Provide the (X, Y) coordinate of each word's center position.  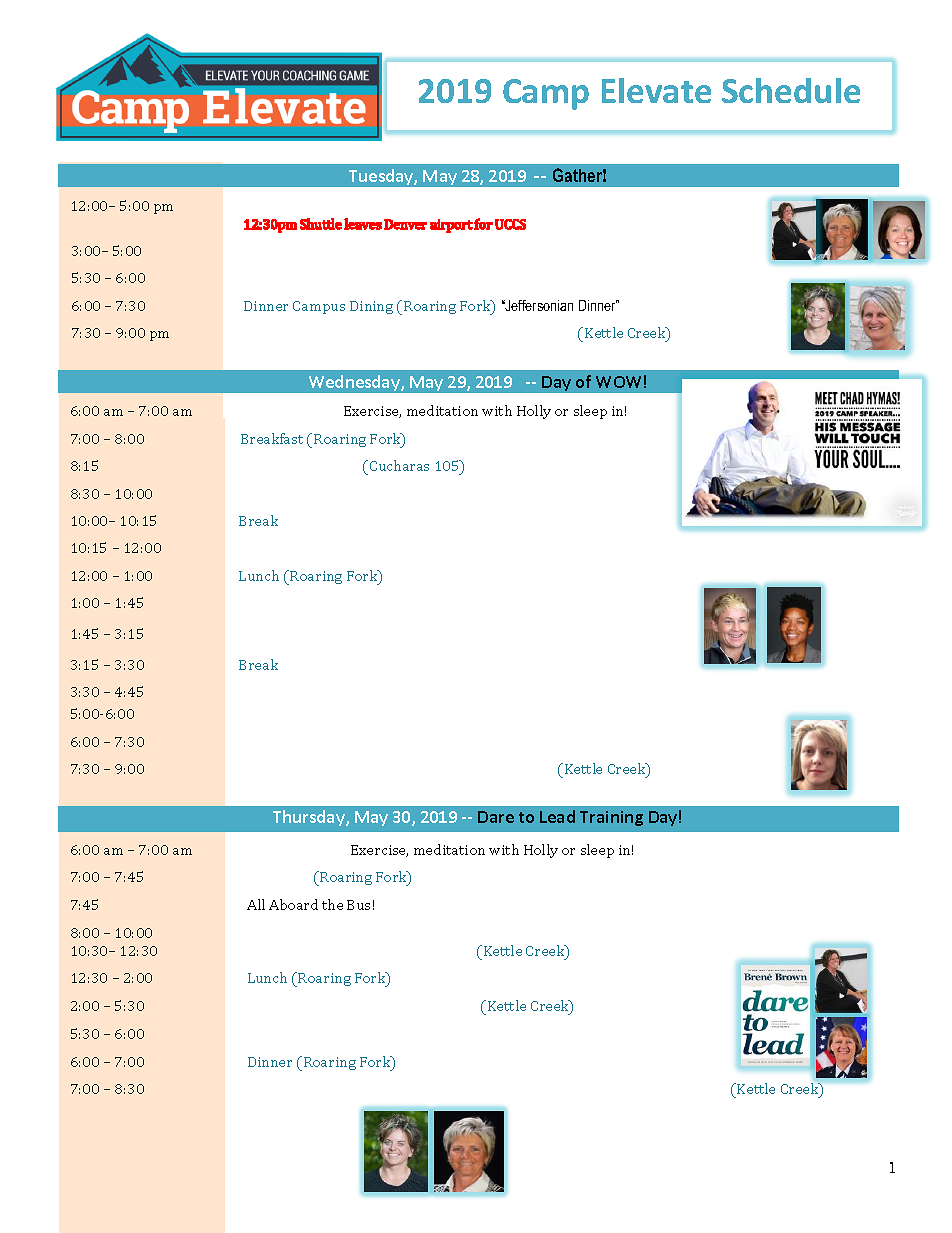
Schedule (791, 90)
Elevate (656, 90)
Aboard (293, 904)
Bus (358, 905)
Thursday (310, 818)
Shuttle (321, 224)
